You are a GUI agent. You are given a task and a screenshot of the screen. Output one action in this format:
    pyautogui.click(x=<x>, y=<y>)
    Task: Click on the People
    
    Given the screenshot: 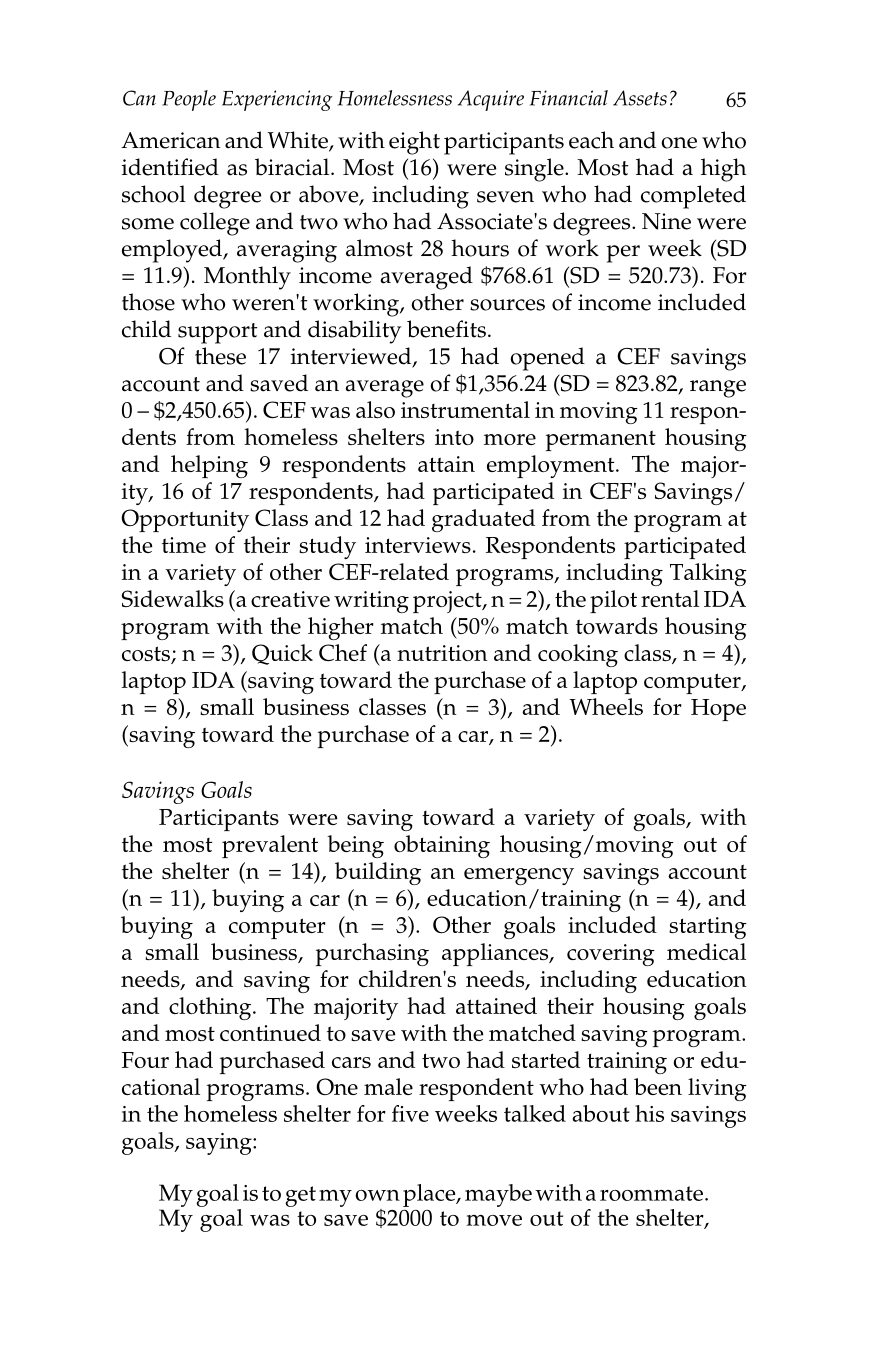 What is the action you would take?
    pyautogui.click(x=189, y=100)
